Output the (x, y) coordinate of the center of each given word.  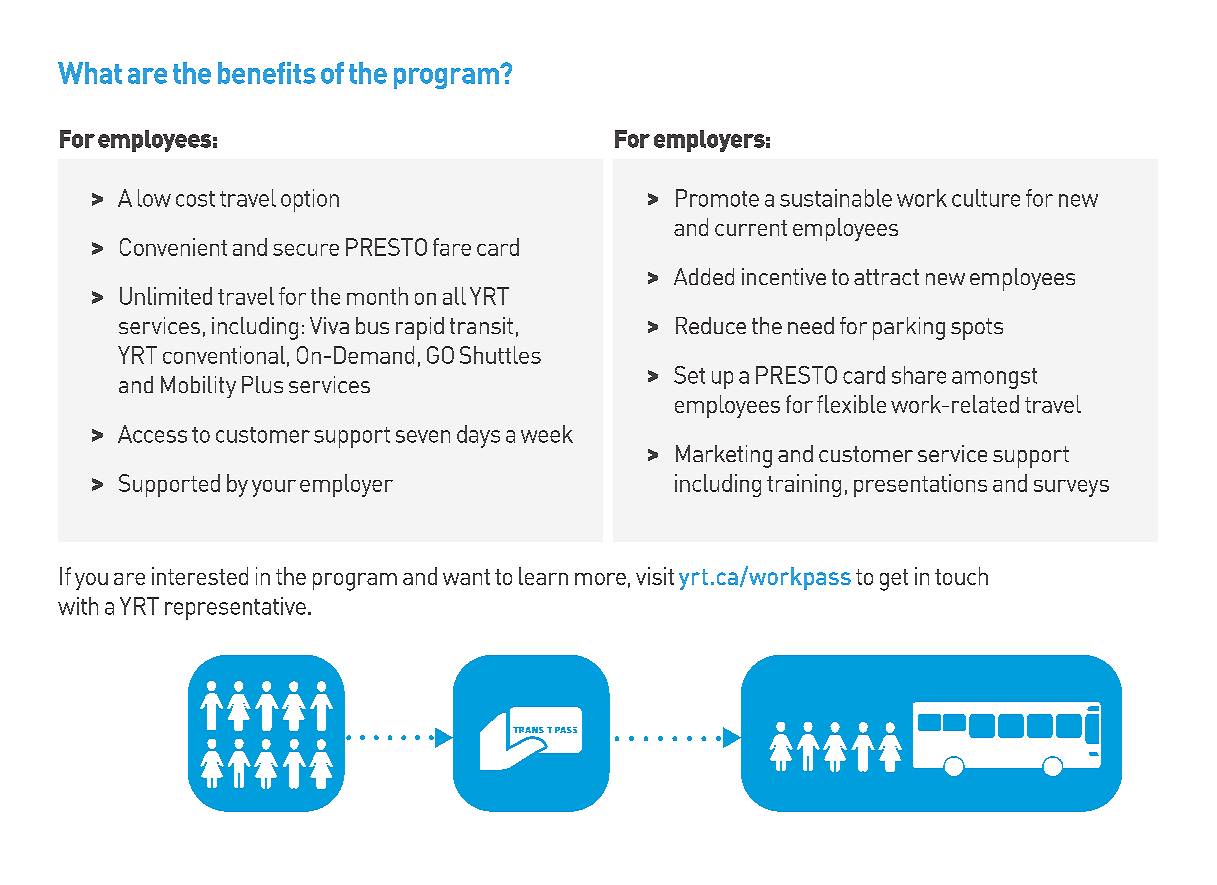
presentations (920, 485)
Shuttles (500, 355)
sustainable (836, 198)
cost (195, 199)
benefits (267, 73)
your (274, 488)
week (547, 434)
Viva (329, 325)
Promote (717, 198)
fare (452, 247)
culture (986, 198)
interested (200, 576)
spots (977, 329)
